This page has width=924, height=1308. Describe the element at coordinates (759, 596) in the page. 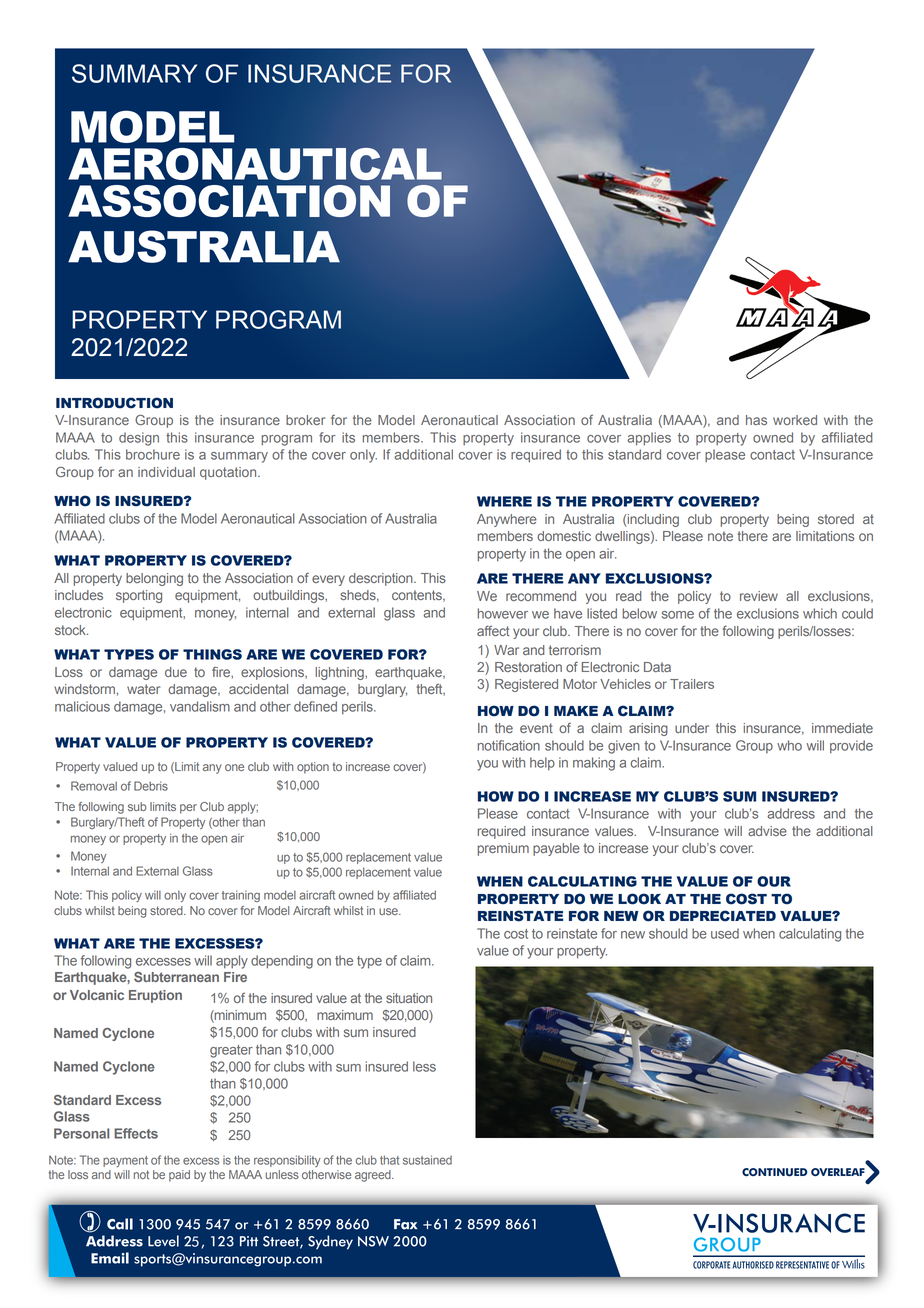

I see `review` at that location.
